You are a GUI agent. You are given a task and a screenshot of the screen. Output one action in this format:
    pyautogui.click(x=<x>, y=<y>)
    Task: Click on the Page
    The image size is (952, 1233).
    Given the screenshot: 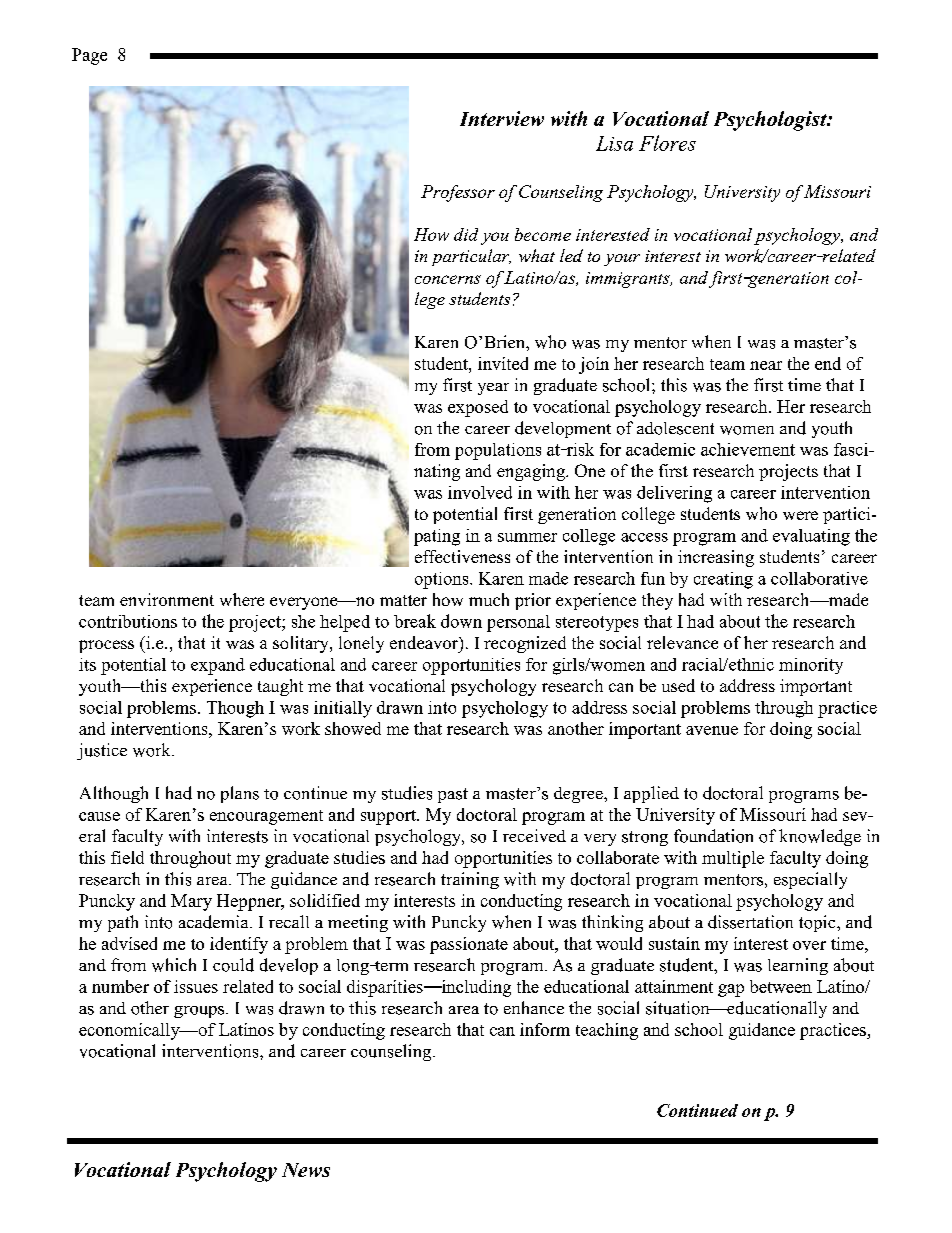 What is the action you would take?
    pyautogui.click(x=89, y=56)
